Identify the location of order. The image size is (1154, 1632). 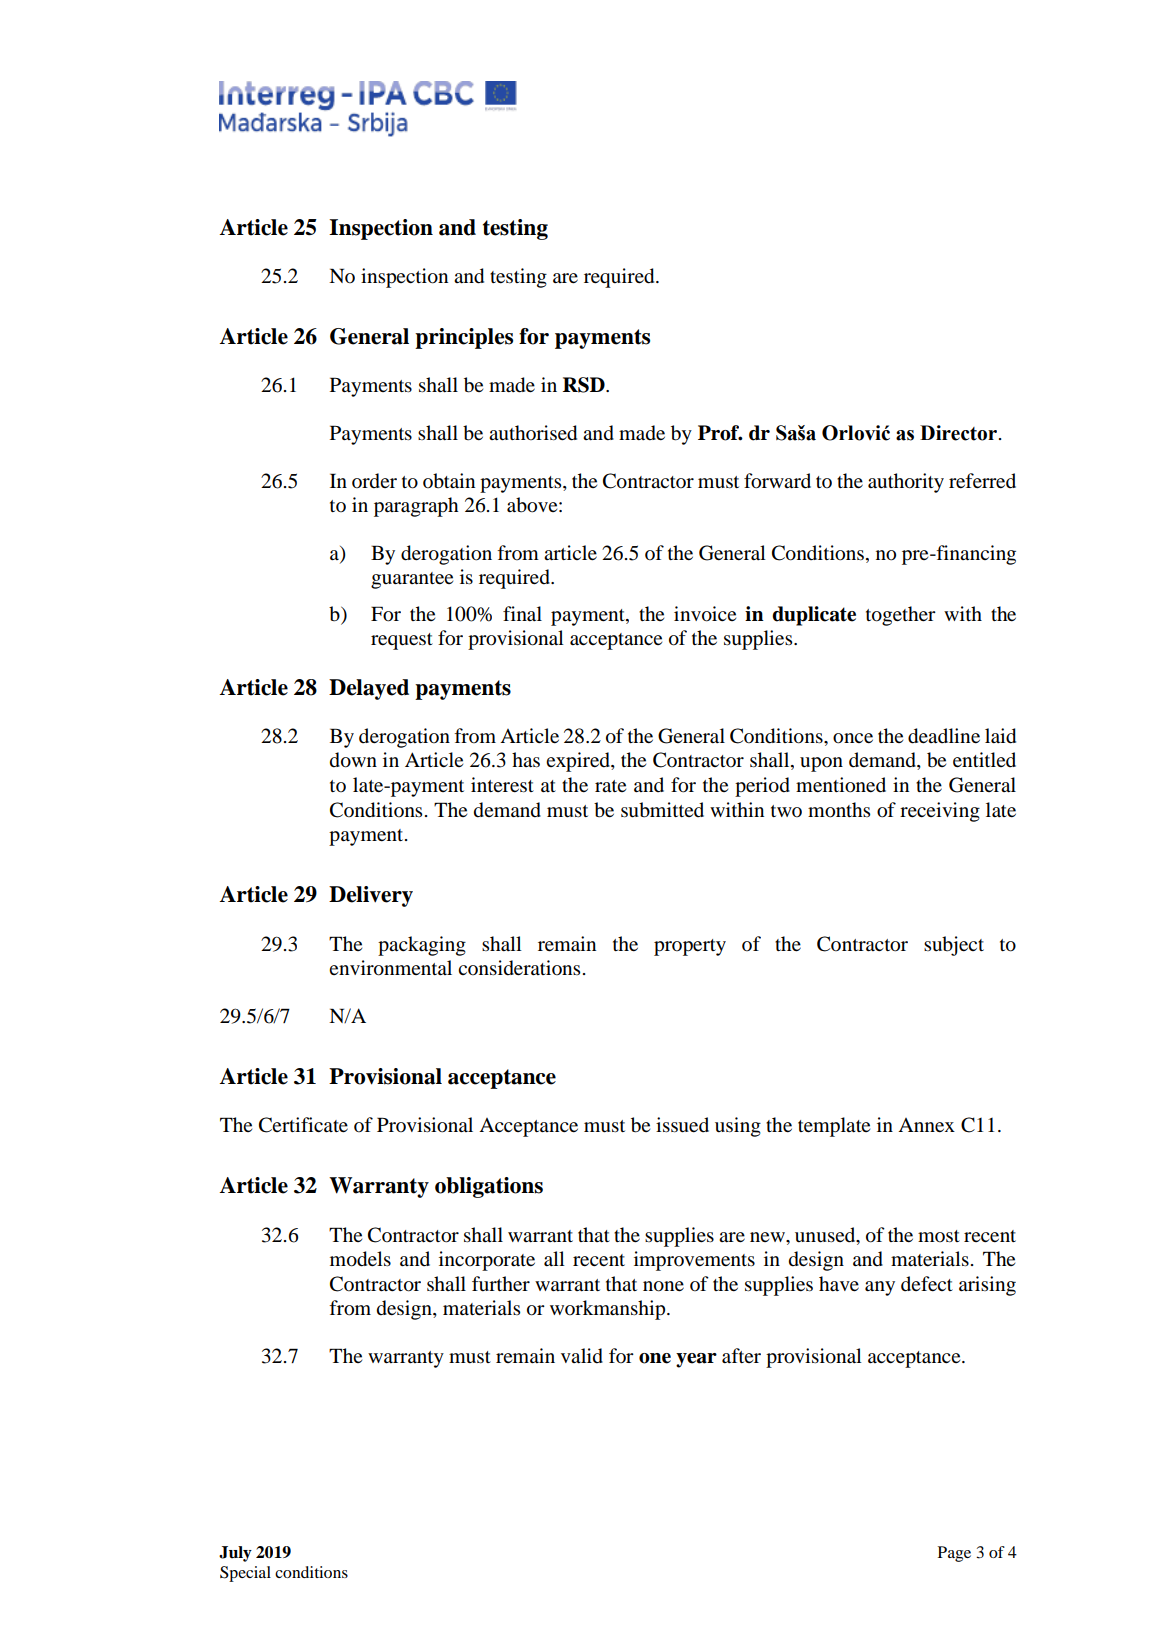
(374, 481).
